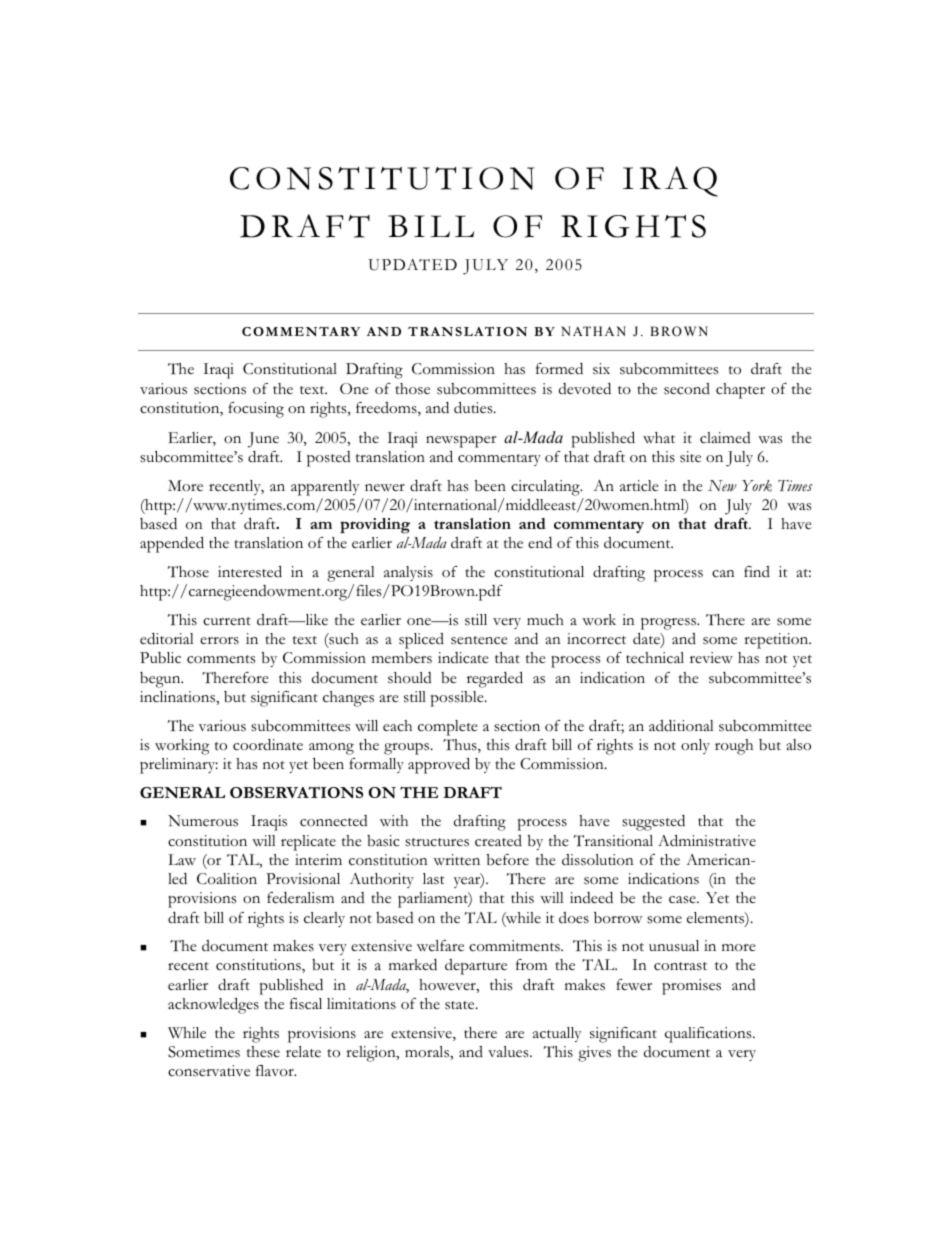  I want to click on duties, so click(474, 407).
